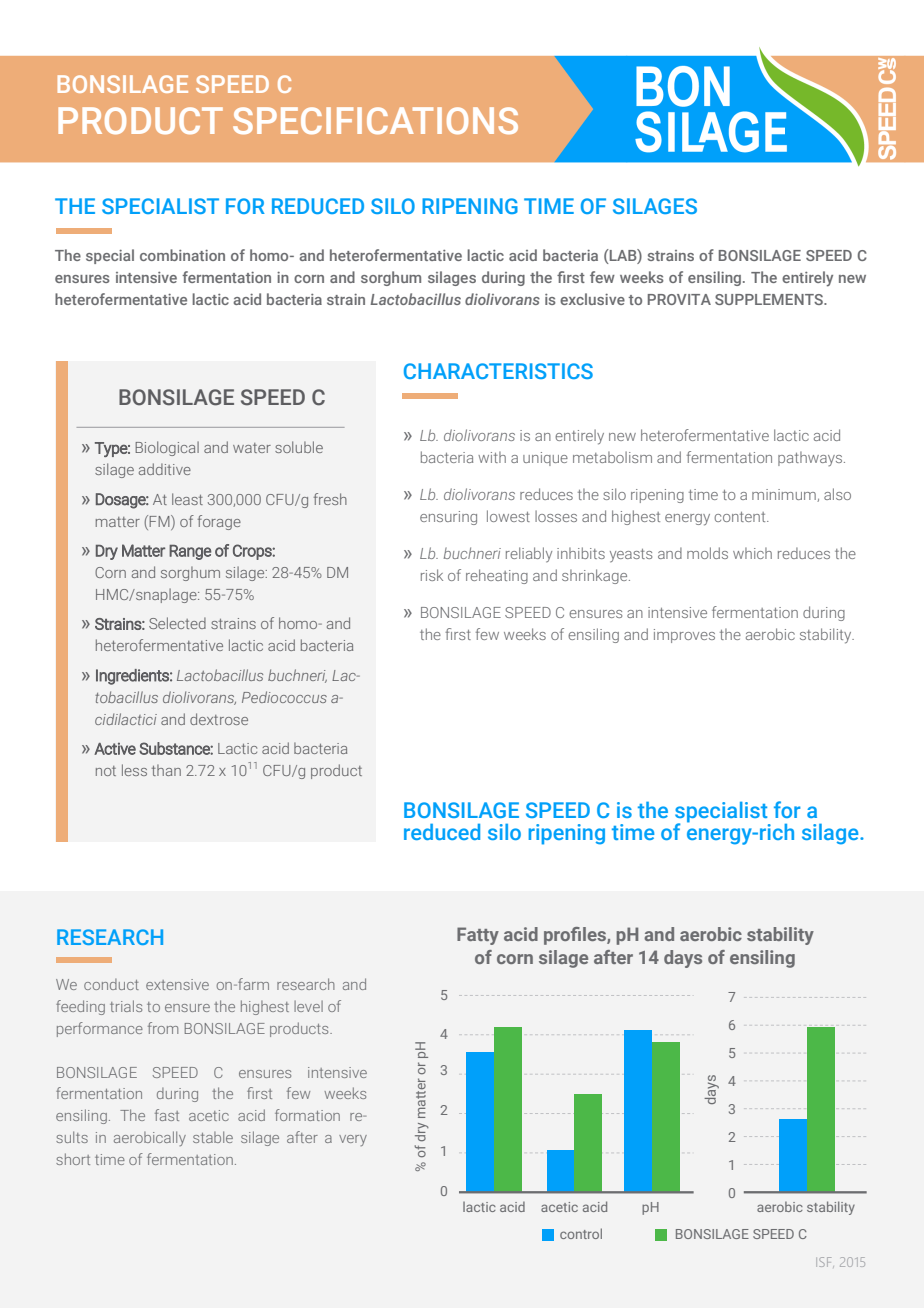  Describe the element at coordinates (182, 255) in the screenshot. I see `combination` at that location.
